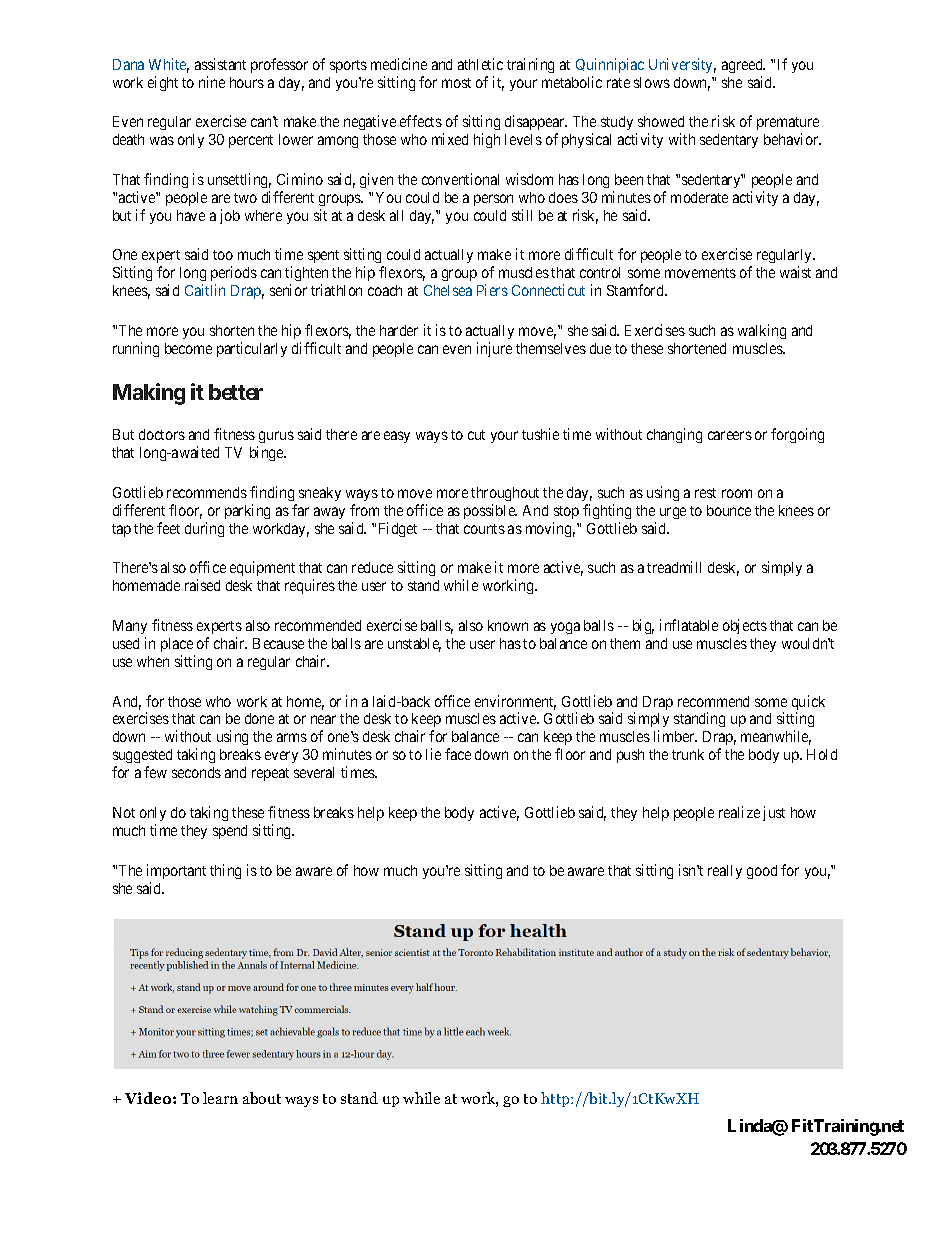 The height and width of the image is (1233, 952). I want to click on environment, so click(515, 702).
